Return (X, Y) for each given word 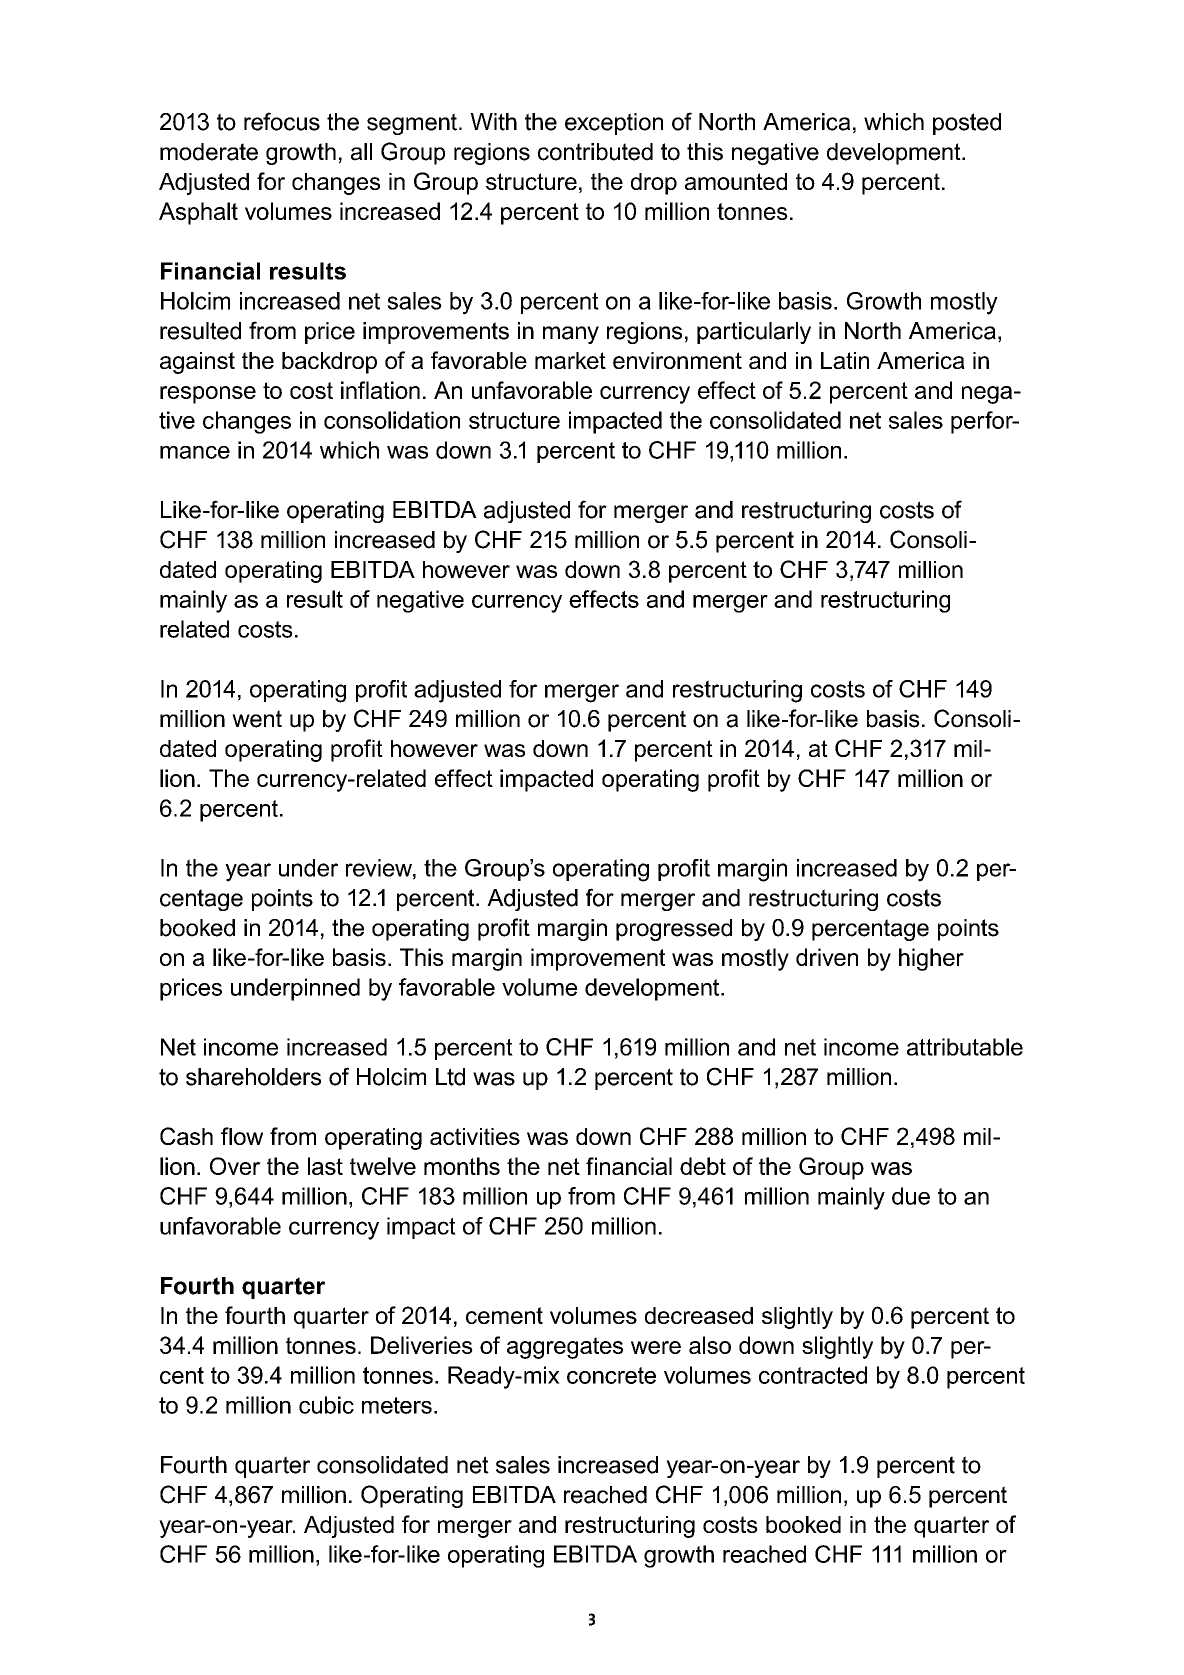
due (911, 1196)
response (208, 395)
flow (242, 1136)
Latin (845, 360)
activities (475, 1136)
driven (827, 957)
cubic (326, 1405)
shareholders (253, 1077)
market (570, 360)
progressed (674, 930)
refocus (282, 121)
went (257, 719)
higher (931, 959)
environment (677, 360)
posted (967, 124)
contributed (595, 152)
